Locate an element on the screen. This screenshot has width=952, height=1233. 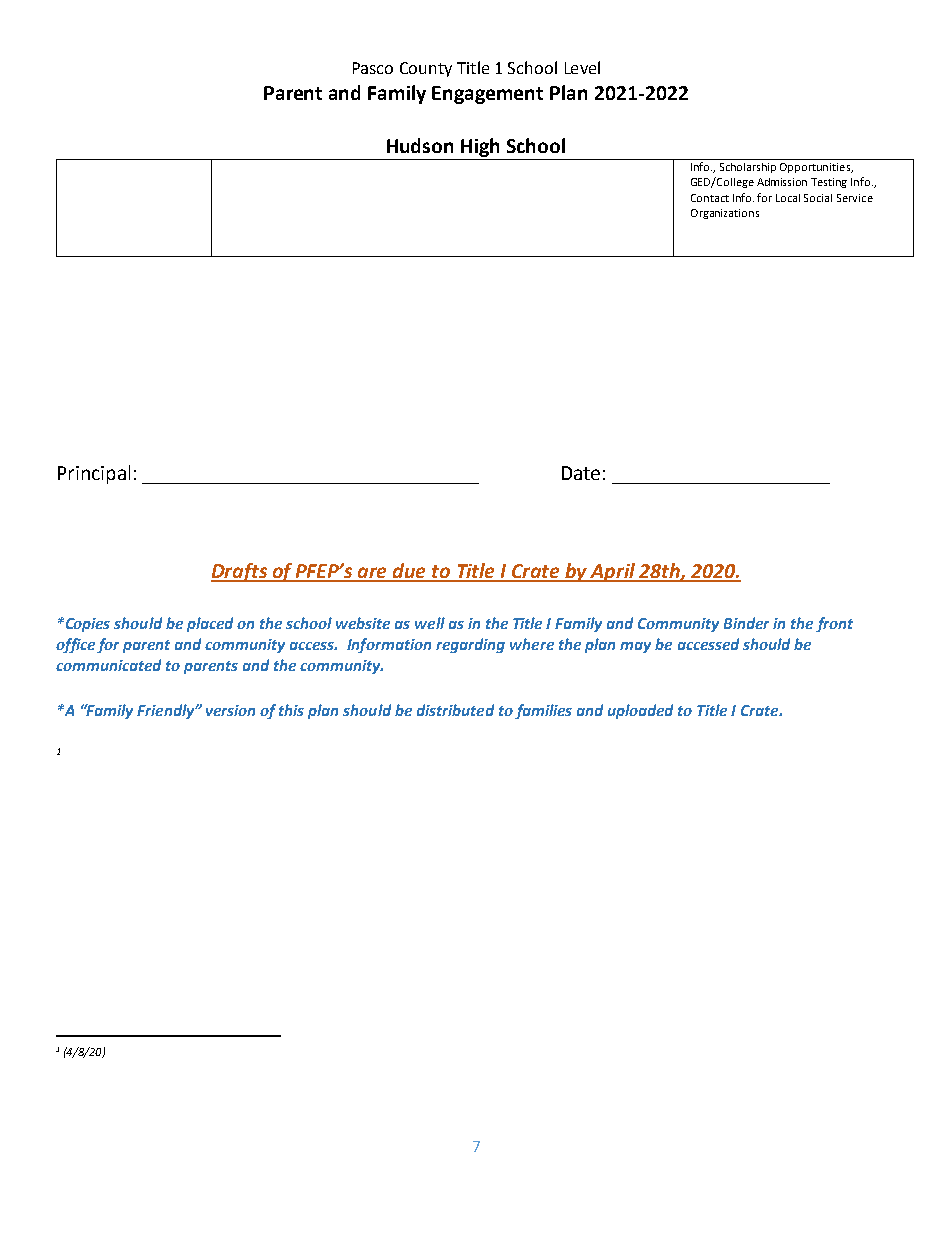
Binder is located at coordinates (746, 623).
